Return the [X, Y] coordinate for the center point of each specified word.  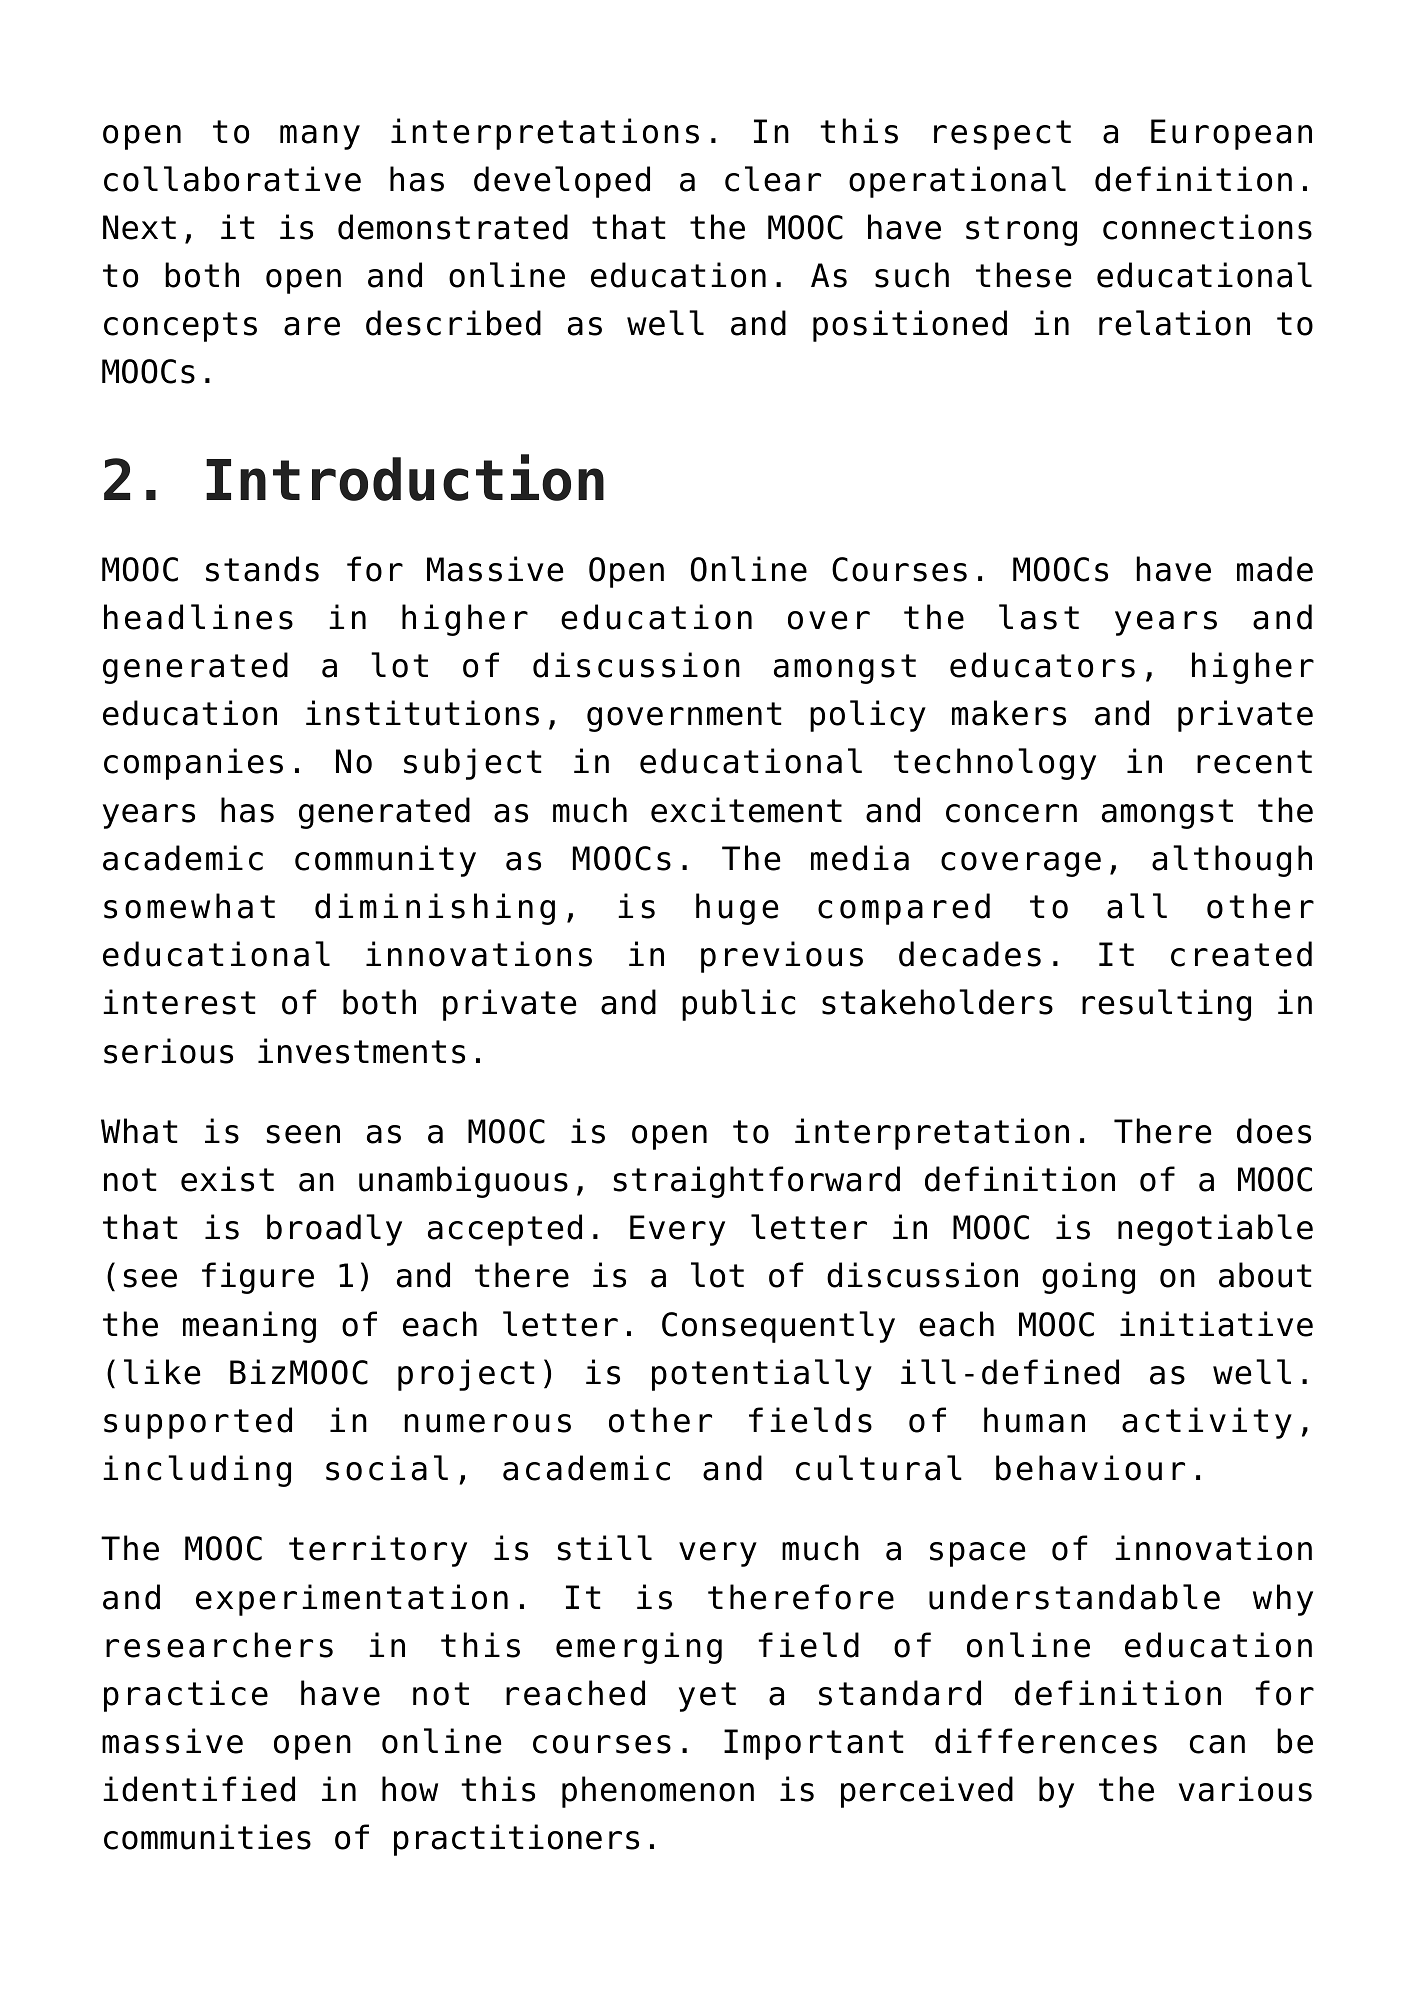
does [1274, 1131]
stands [262, 569]
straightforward [757, 1182]
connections [1207, 227]
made [1275, 569]
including [197, 1471]
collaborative [232, 179]
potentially [762, 1375]
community [385, 861]
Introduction [405, 477]
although [1232, 861]
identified [199, 1789]
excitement [746, 810]
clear [773, 179]
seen [303, 1134]
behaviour [1090, 1468]
